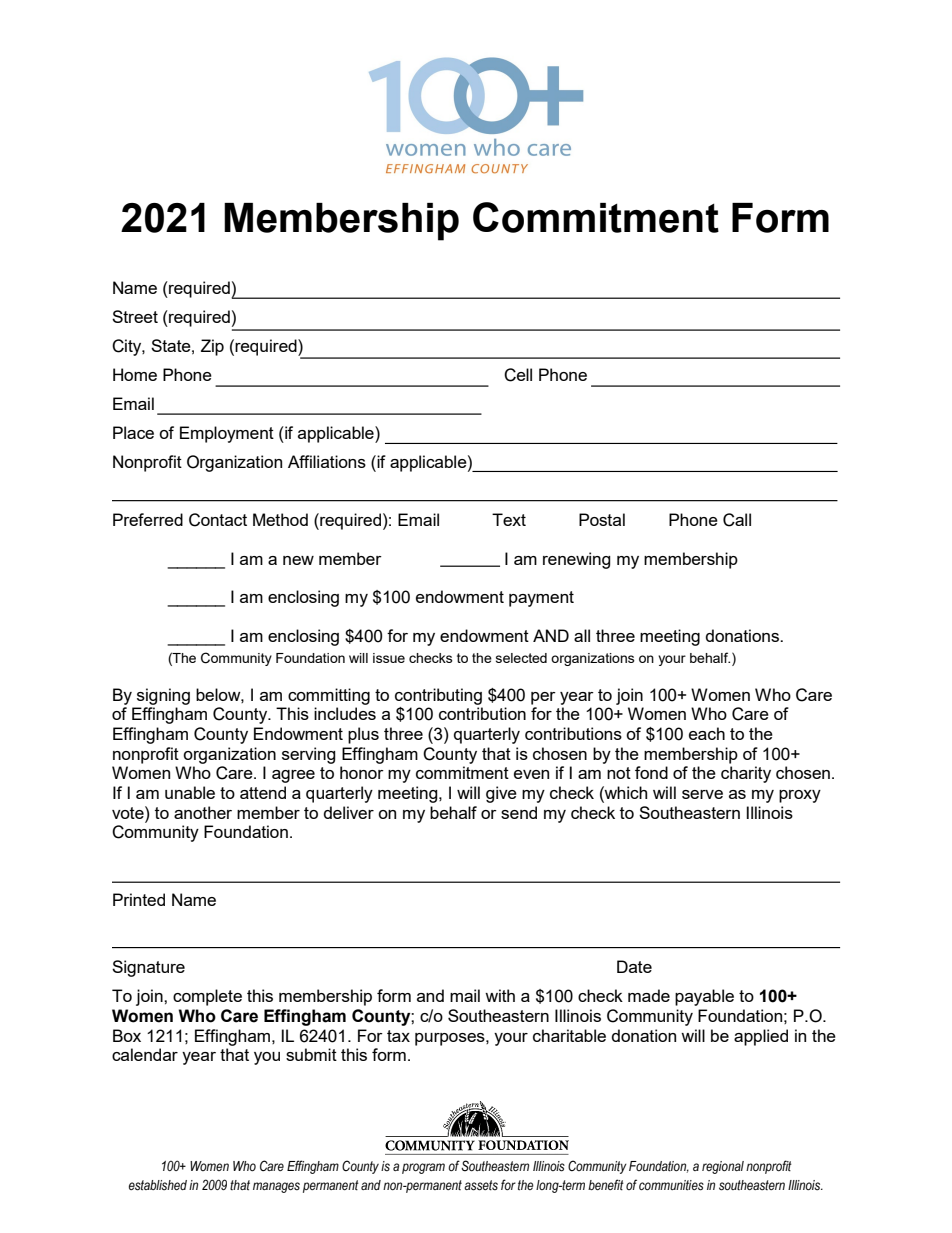 The height and width of the screenshot is (1233, 952). Describe the element at coordinates (190, 792) in the screenshot. I see `unable` at that location.
